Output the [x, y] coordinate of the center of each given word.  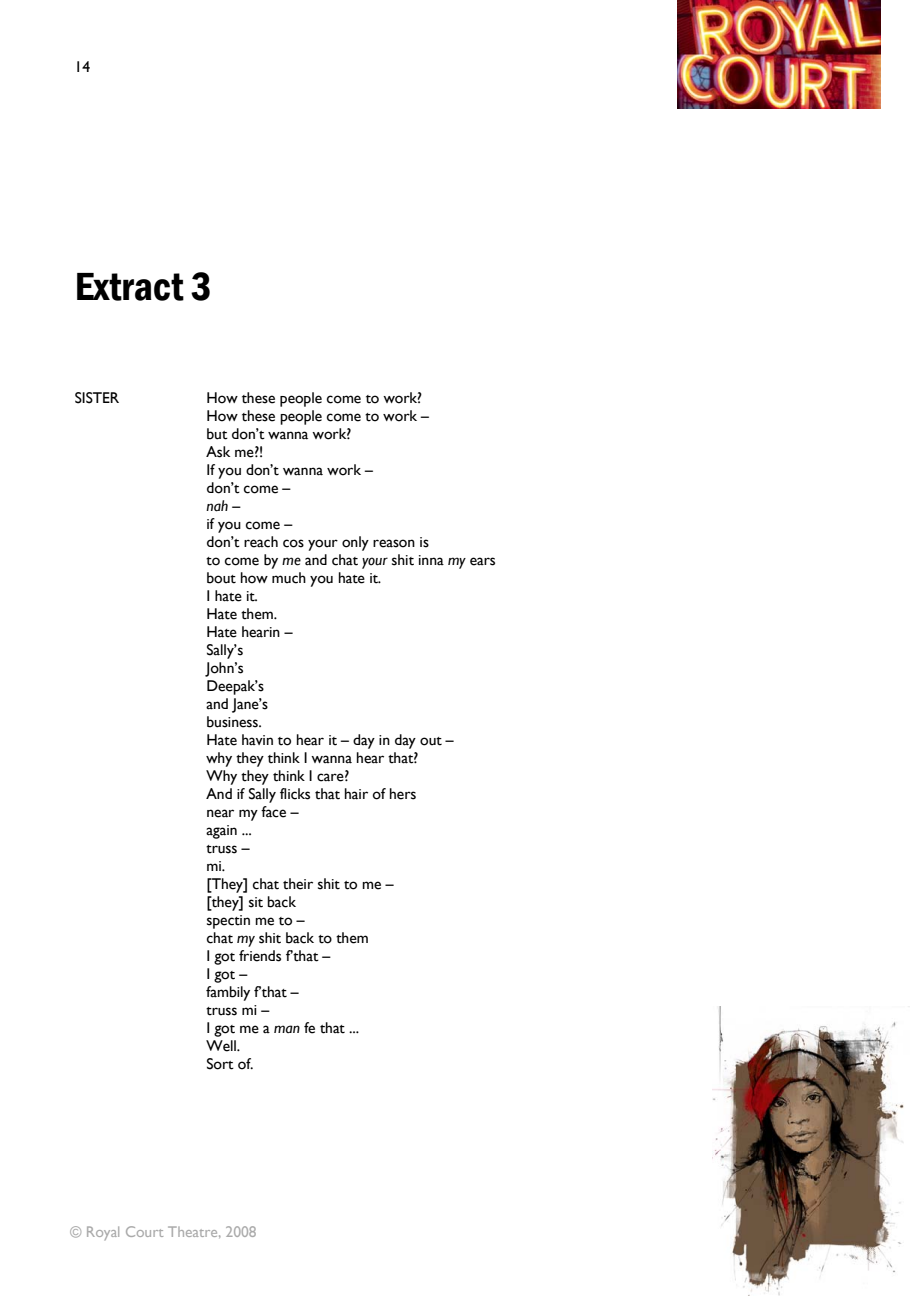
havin [257, 739]
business [233, 722]
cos [293, 543]
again [221, 832]
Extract [130, 287]
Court [144, 1231]
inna [431, 560]
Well [222, 1046]
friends [260, 956]
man [287, 1029]
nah [217, 506]
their [298, 884]
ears [482, 561]
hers [403, 794]
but [217, 434]
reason [394, 543]
